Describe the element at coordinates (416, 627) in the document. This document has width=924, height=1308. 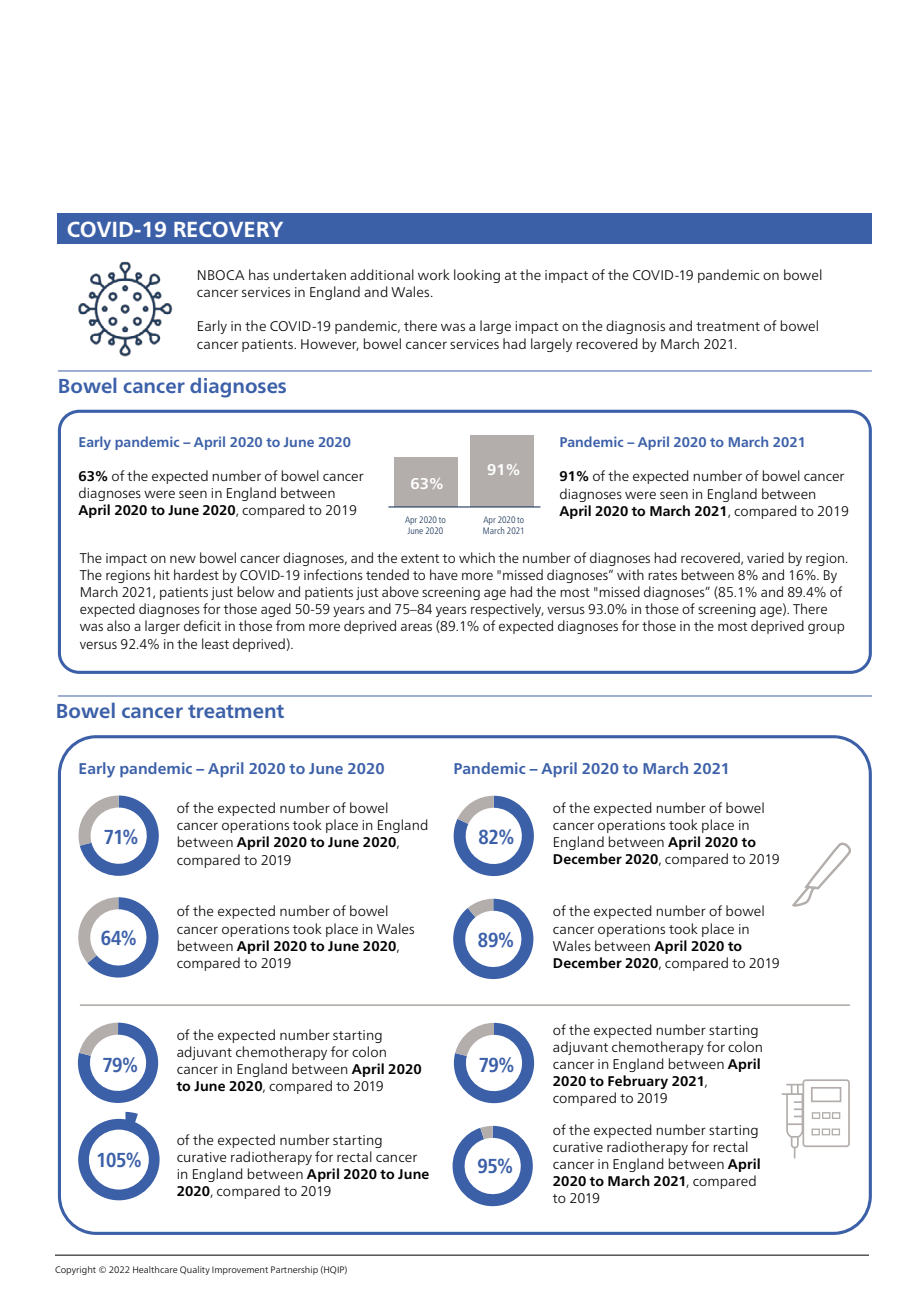
I see `areas` at that location.
